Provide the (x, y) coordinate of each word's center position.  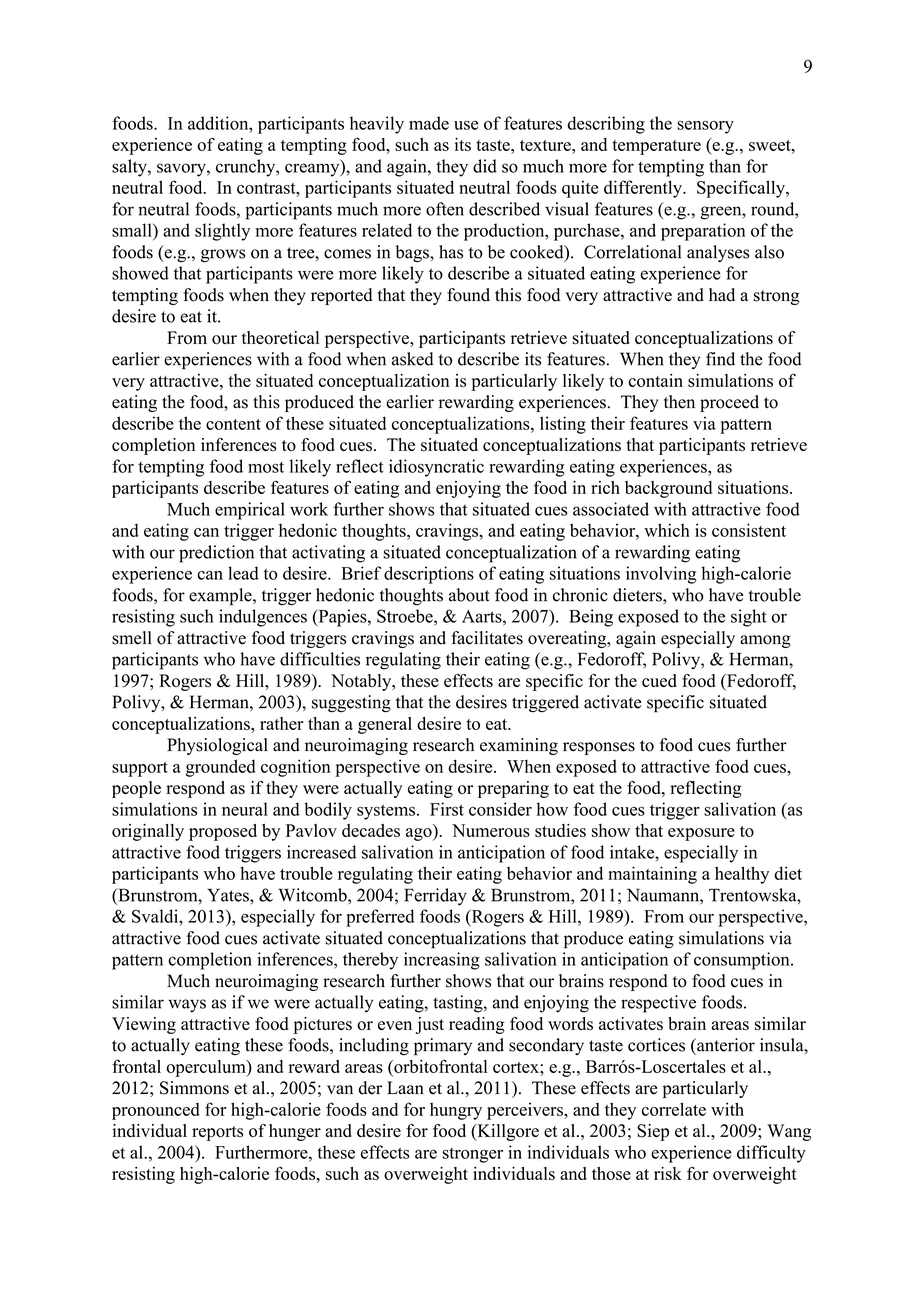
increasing (442, 961)
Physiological (217, 746)
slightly (222, 232)
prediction (216, 554)
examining (519, 746)
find (720, 359)
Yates (229, 895)
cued (659, 680)
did (485, 166)
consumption (743, 961)
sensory (705, 127)
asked (413, 359)
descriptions (429, 575)
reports (217, 1133)
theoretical (280, 338)
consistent (749, 530)
